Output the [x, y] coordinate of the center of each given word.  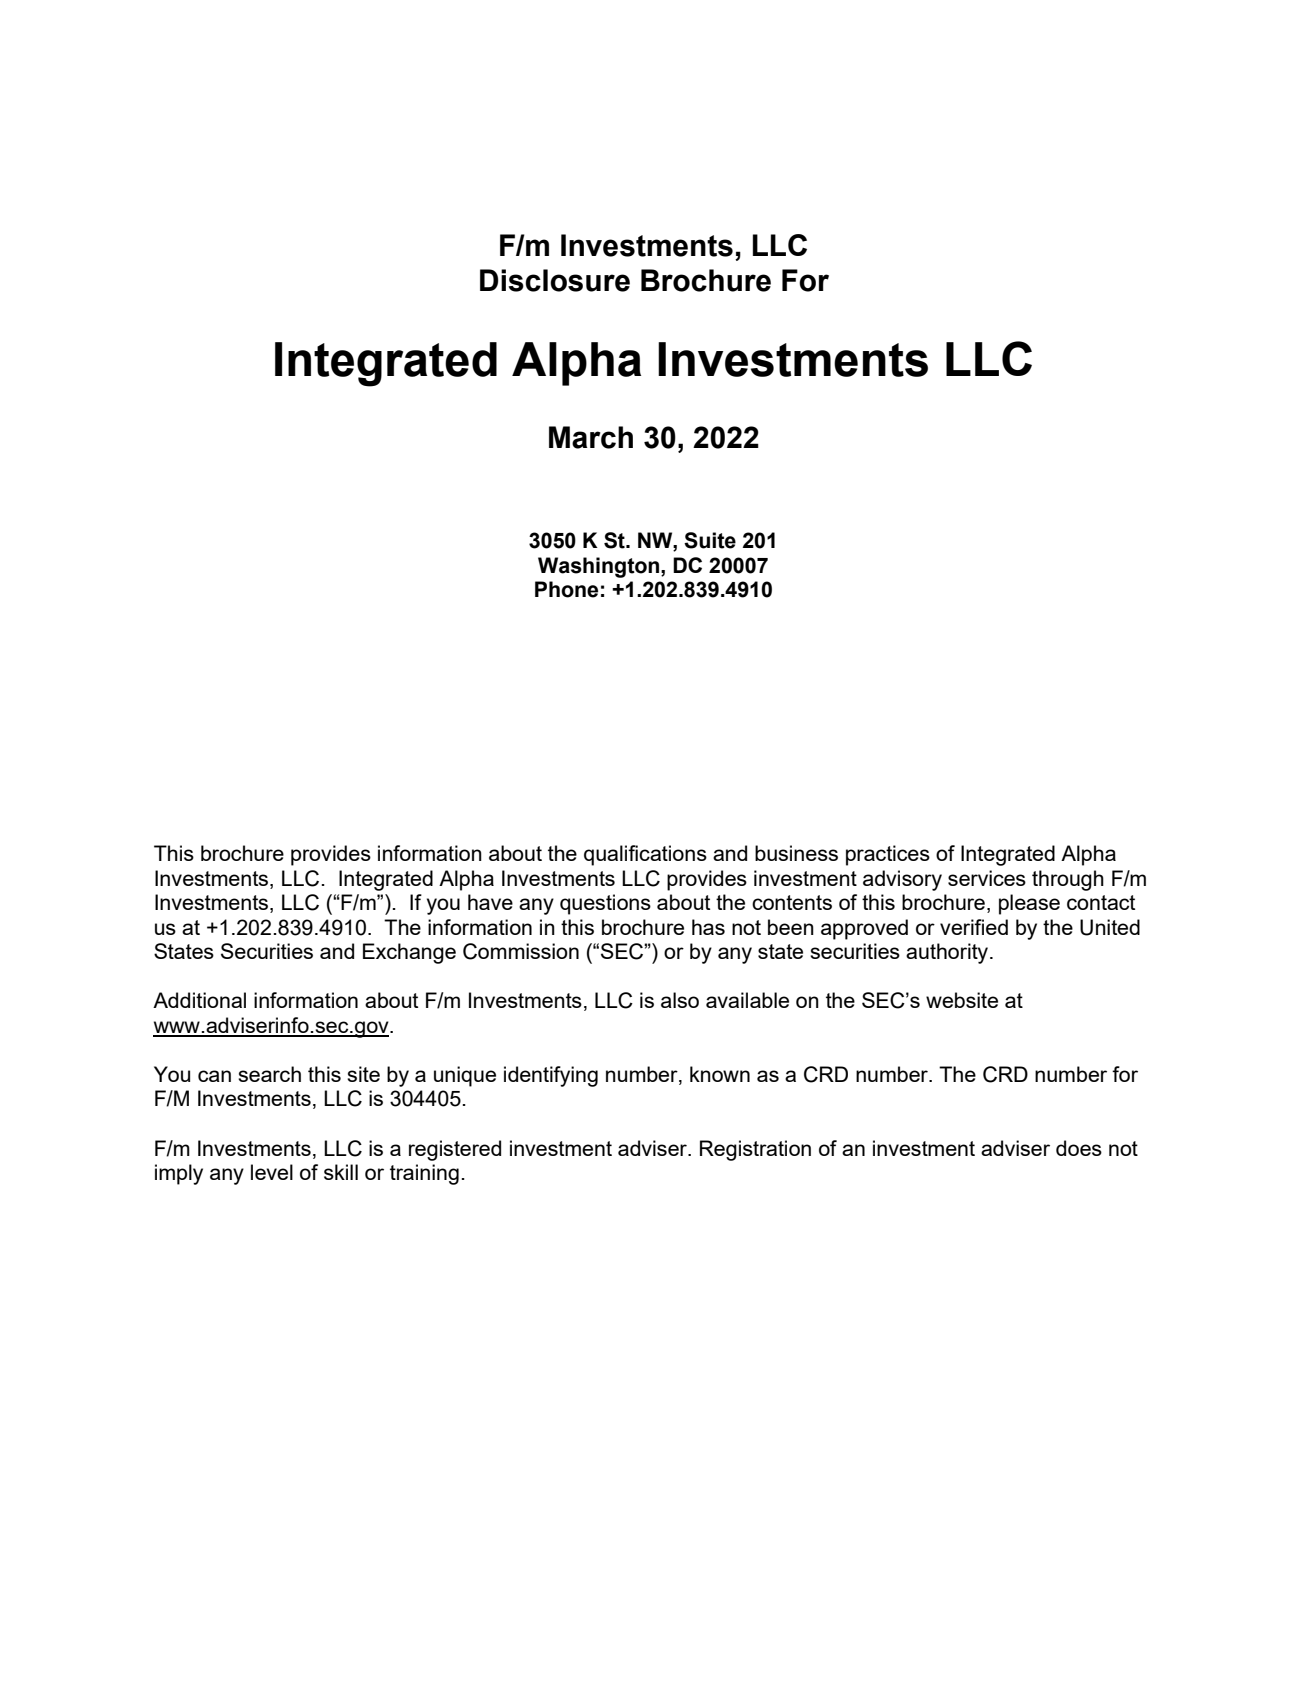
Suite [710, 540]
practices [888, 855]
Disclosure [555, 280]
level [272, 1172]
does [1079, 1148]
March [591, 437]
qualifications [645, 855]
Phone [566, 589]
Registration [755, 1150]
